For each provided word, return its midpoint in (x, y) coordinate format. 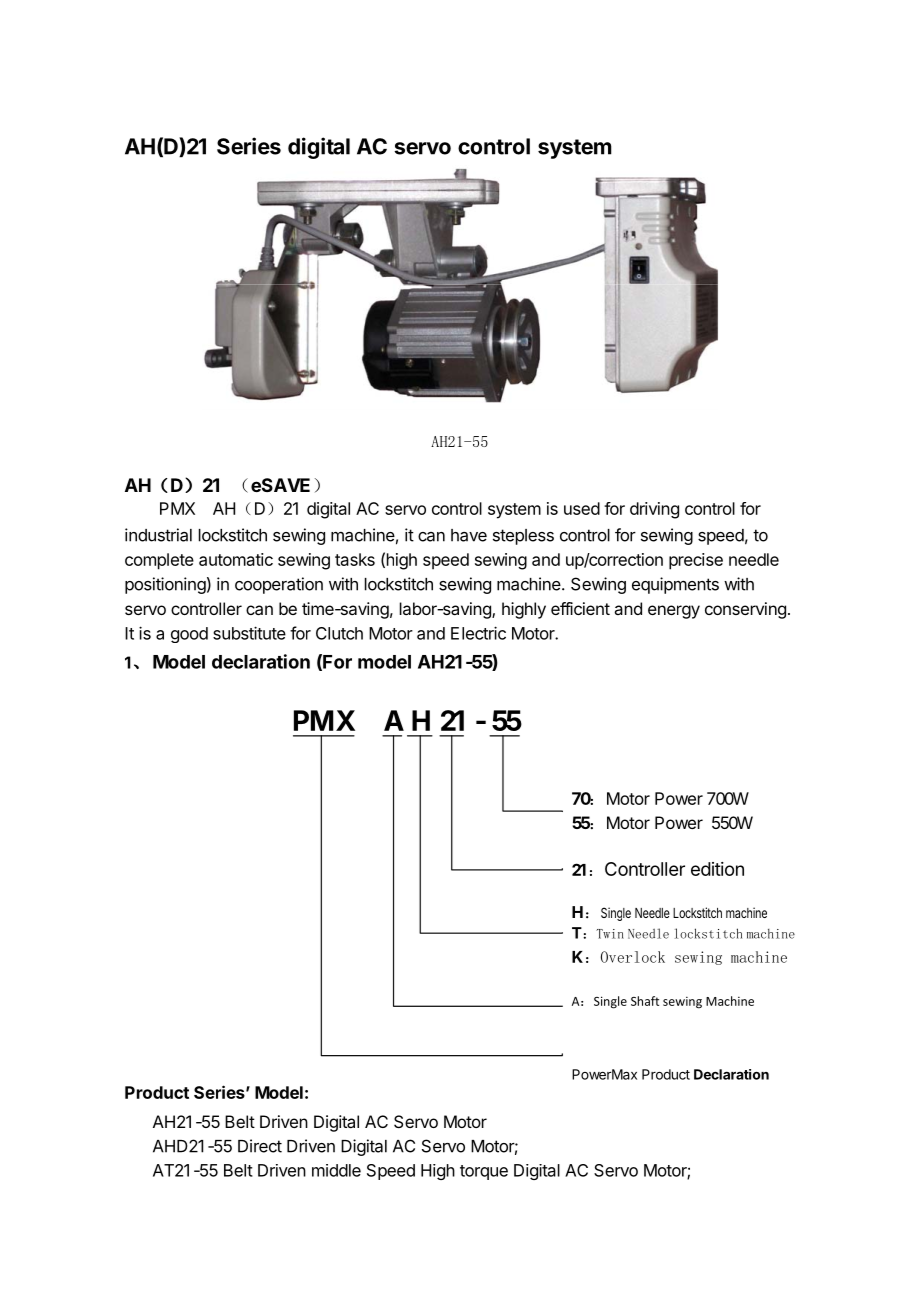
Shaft (645, 1001)
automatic (236, 559)
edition (717, 869)
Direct (260, 1146)
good (189, 635)
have (469, 535)
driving (654, 510)
